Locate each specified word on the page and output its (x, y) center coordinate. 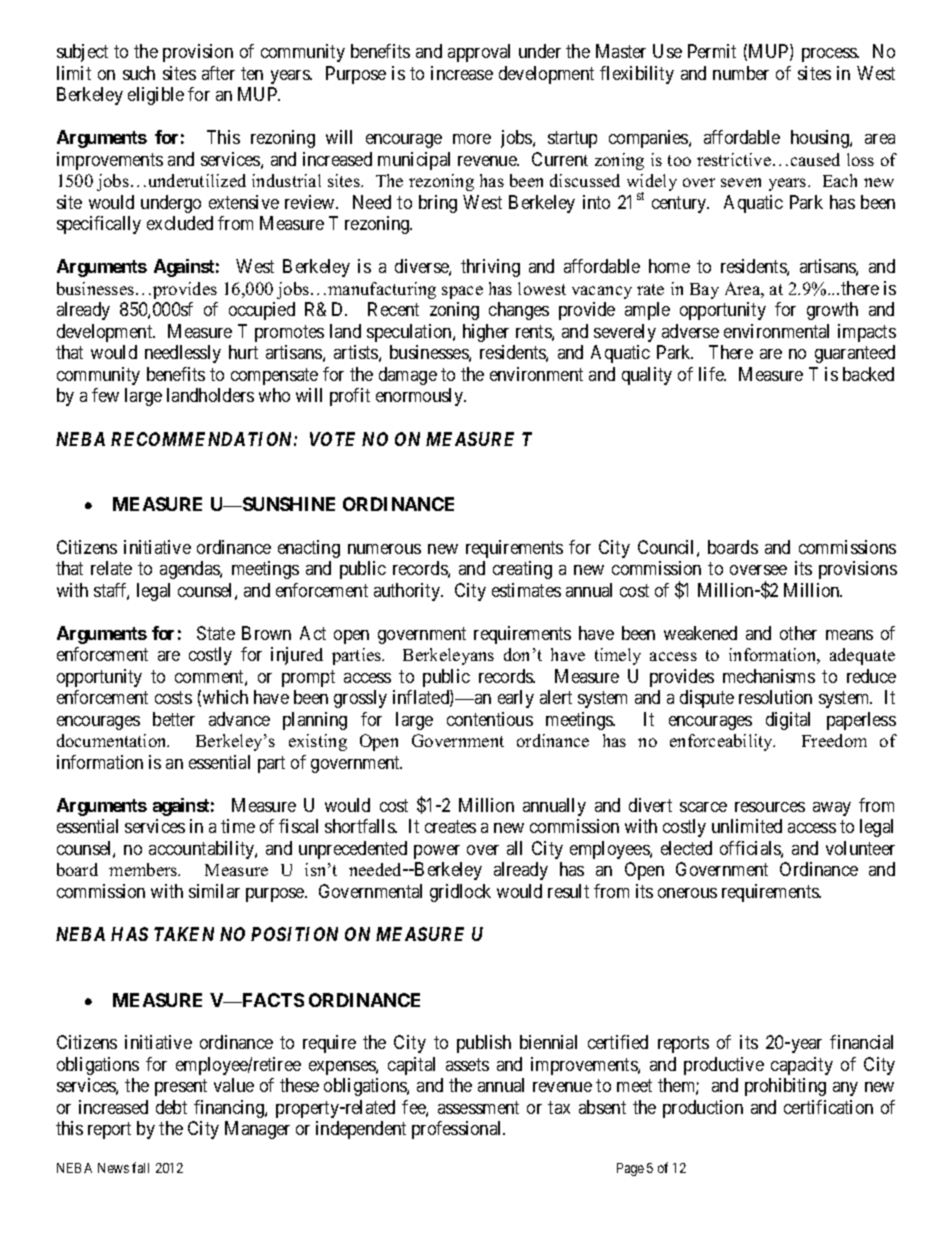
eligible (156, 96)
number (741, 73)
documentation (113, 740)
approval (479, 53)
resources (770, 807)
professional (458, 1130)
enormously (421, 397)
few (105, 395)
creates (450, 826)
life (712, 374)
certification (828, 1107)
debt (171, 1107)
